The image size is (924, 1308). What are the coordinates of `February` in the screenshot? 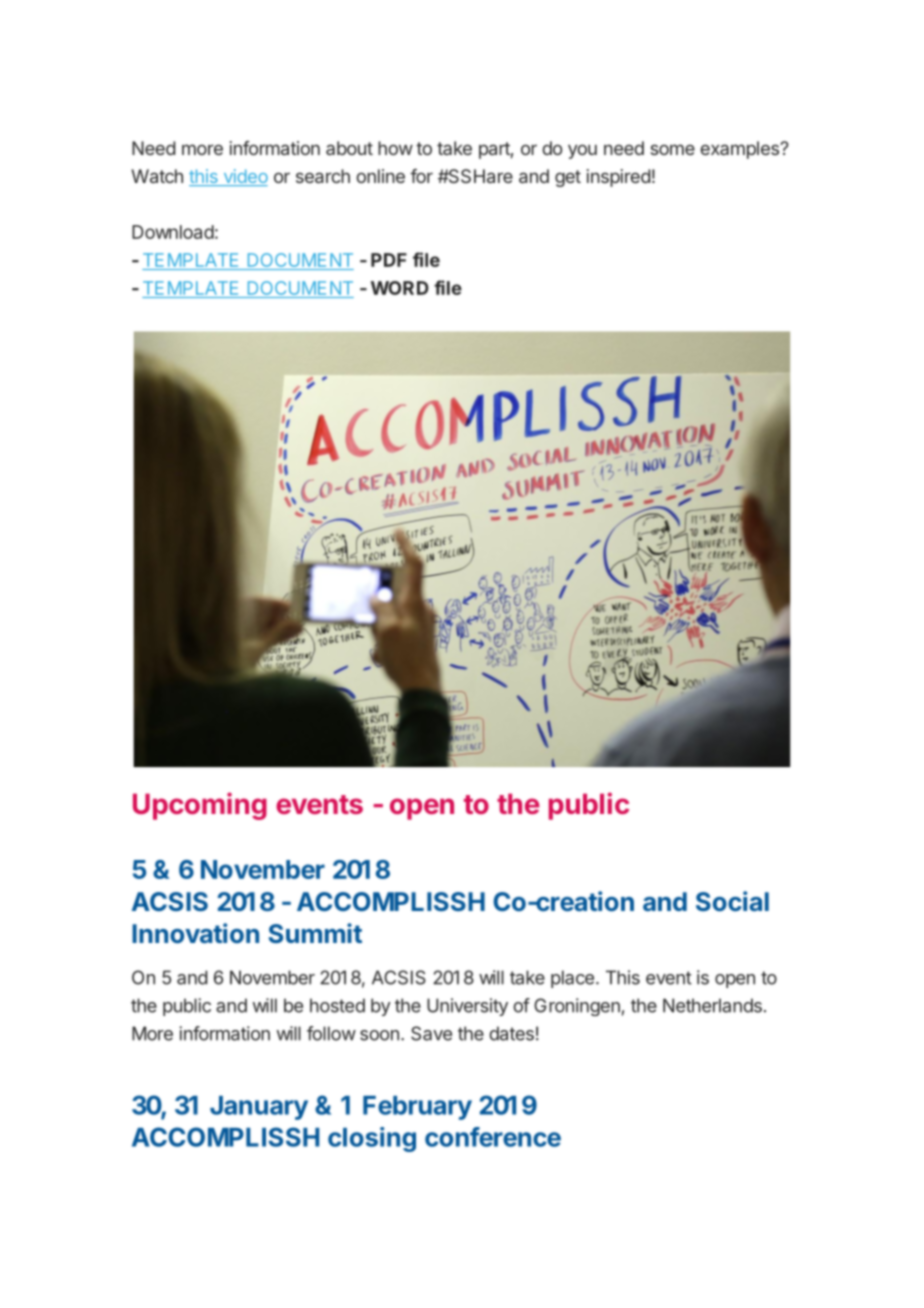 It's located at (417, 1108).
